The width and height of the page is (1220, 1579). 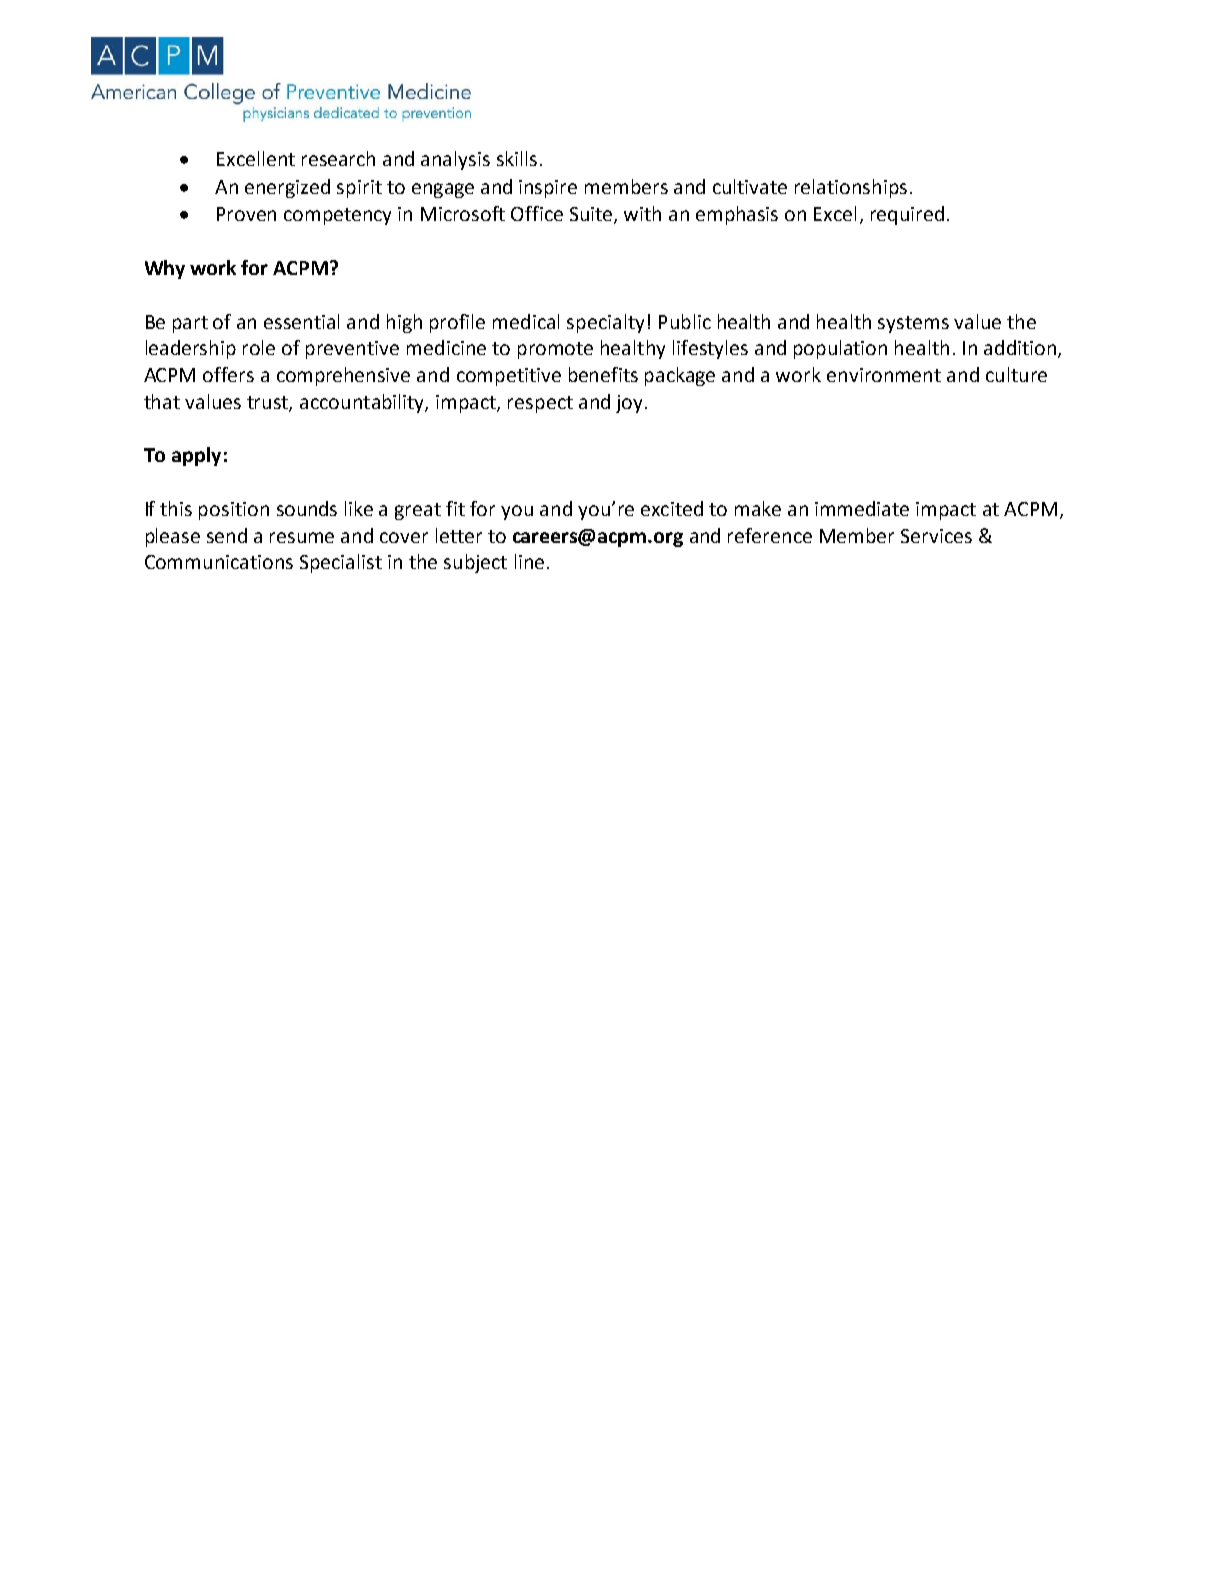 I want to click on line, so click(x=529, y=561).
